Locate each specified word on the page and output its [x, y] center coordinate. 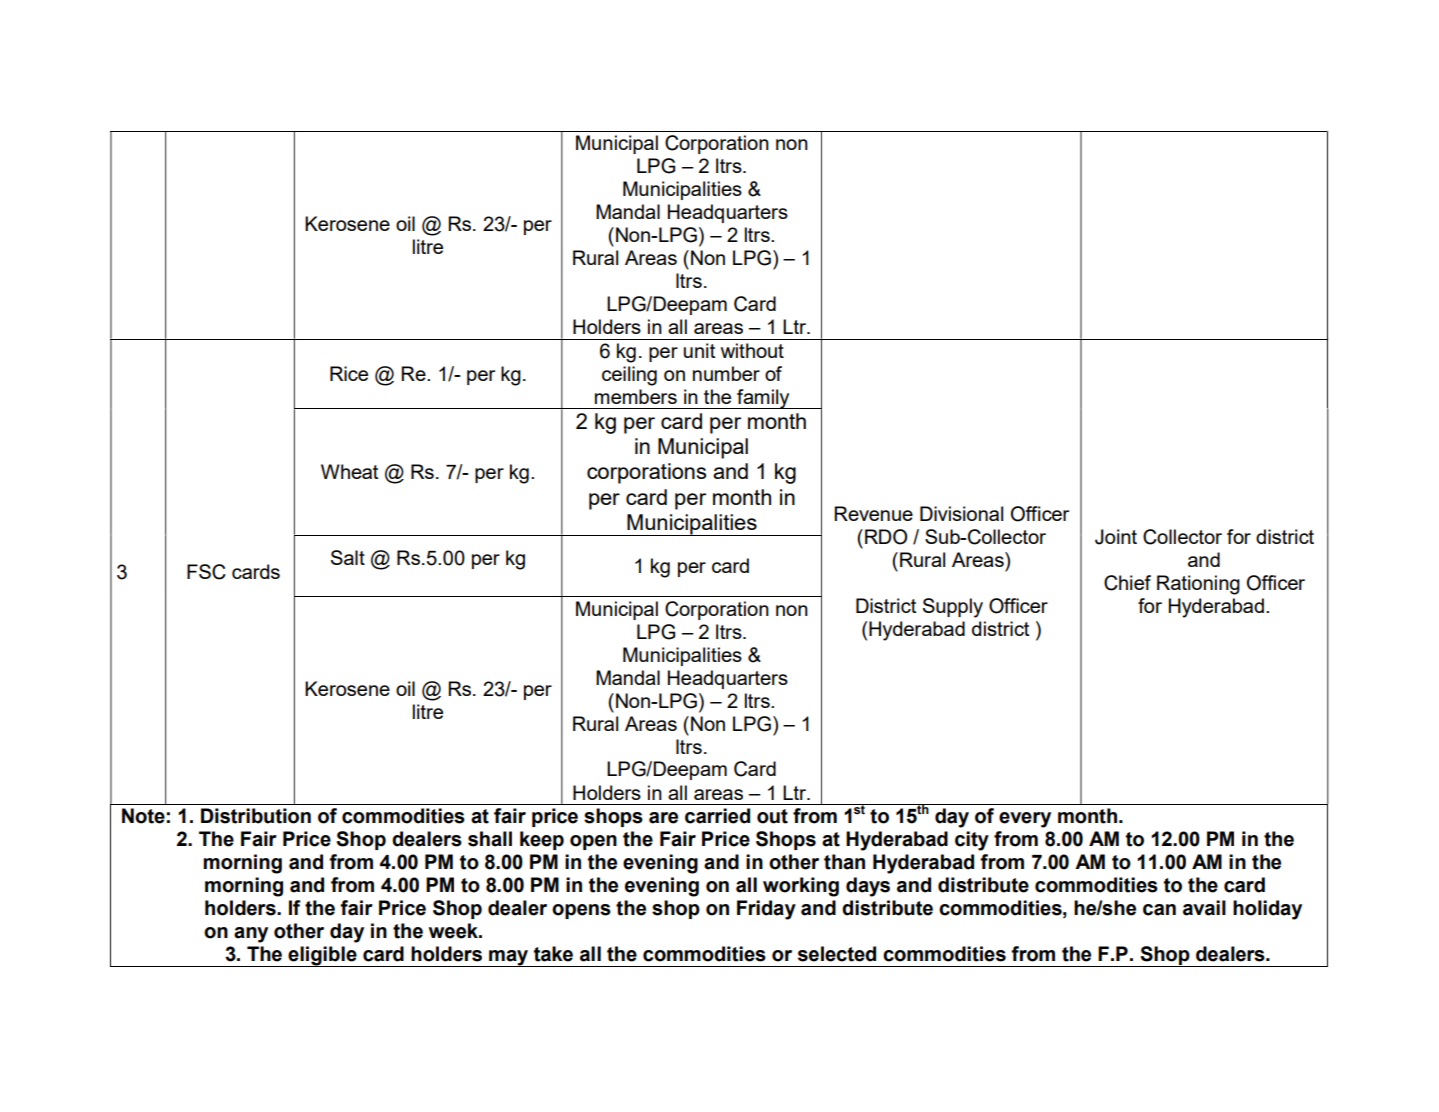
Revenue [873, 513]
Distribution [256, 816]
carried [717, 816]
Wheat [349, 471]
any [251, 935]
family [763, 399]
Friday [766, 910]
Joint [1116, 537]
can [1159, 910]
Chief [1127, 583]
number [726, 373]
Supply [953, 608]
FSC [206, 572]
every [1025, 820]
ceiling [629, 376]
